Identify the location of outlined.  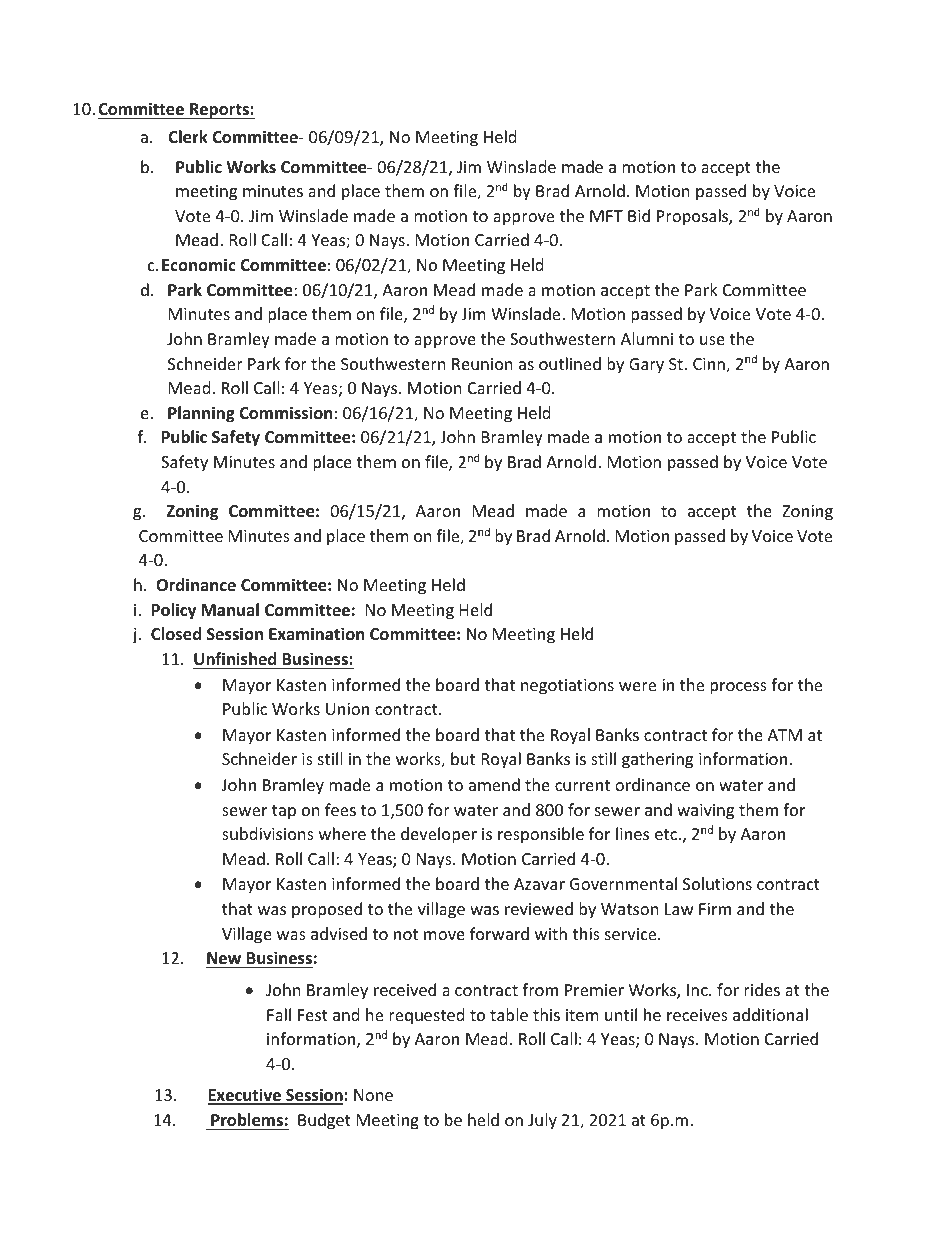
(570, 363).
